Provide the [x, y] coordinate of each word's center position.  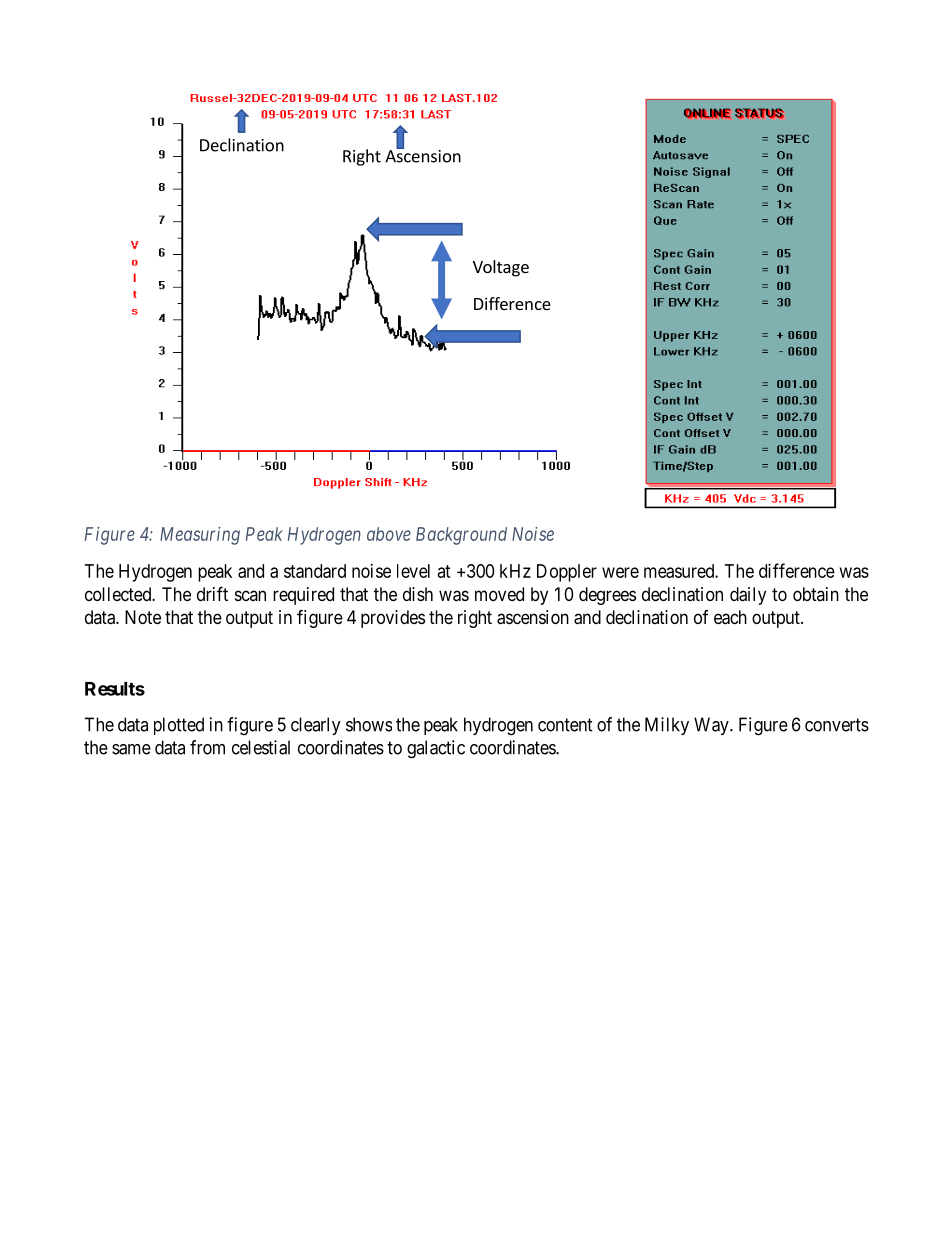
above [389, 534]
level [413, 571]
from [207, 747]
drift [212, 593]
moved [499, 594]
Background [461, 536]
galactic [436, 749]
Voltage [501, 268]
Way [712, 726]
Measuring [200, 536]
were [620, 572]
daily [748, 596]
